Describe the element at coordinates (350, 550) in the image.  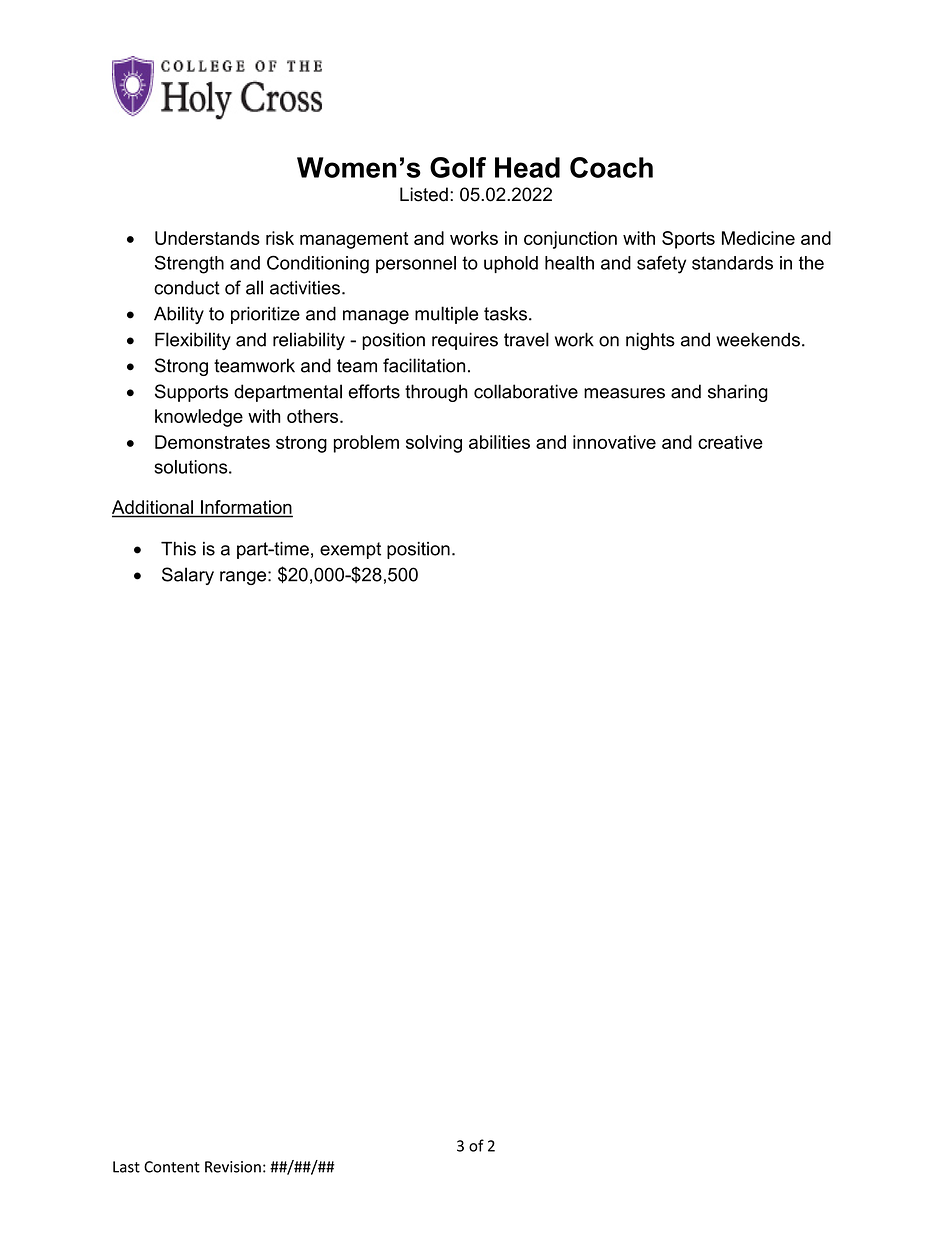
I see `exempt` at that location.
